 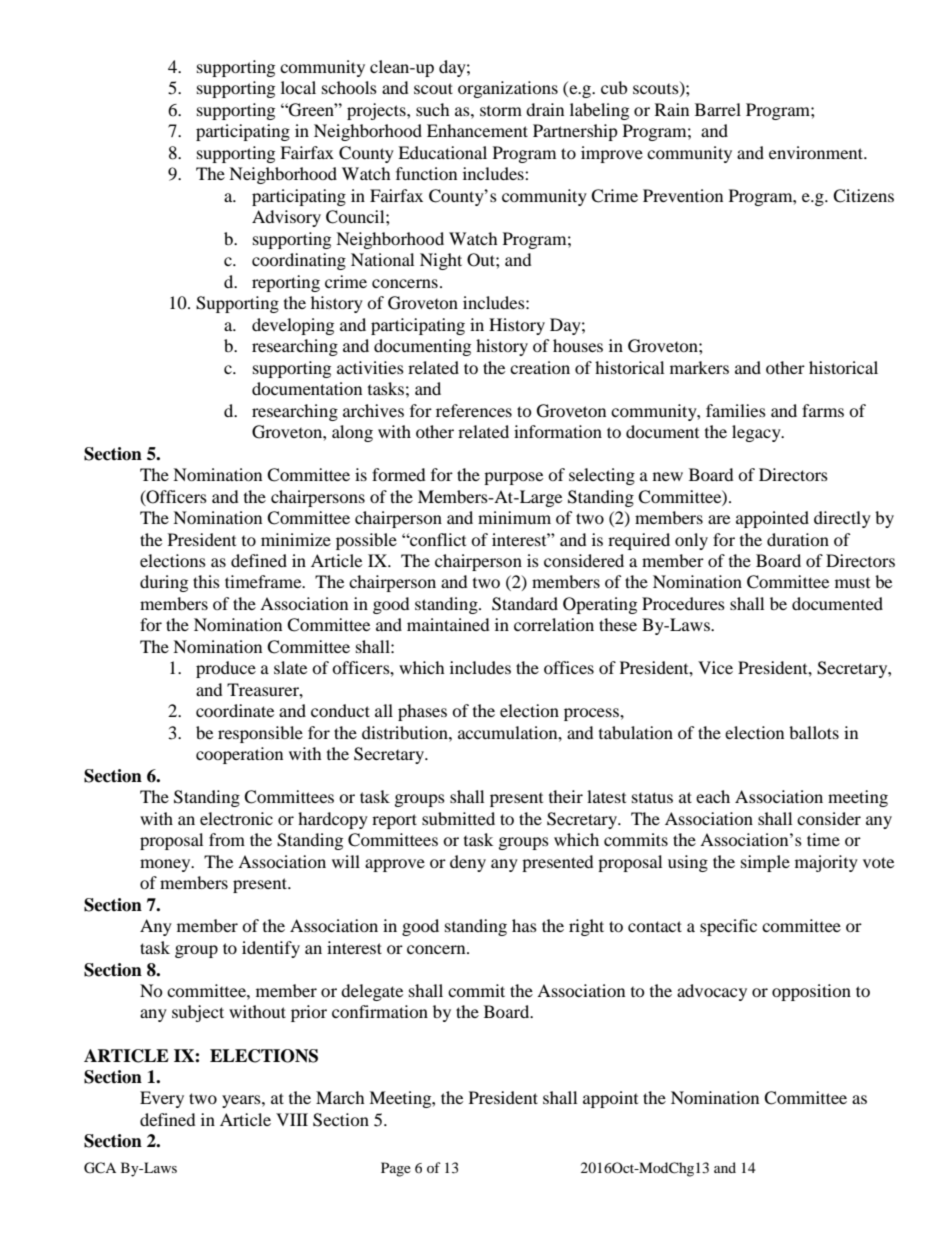 What do you see at coordinates (293, 326) in the screenshot?
I see `developing` at bounding box center [293, 326].
